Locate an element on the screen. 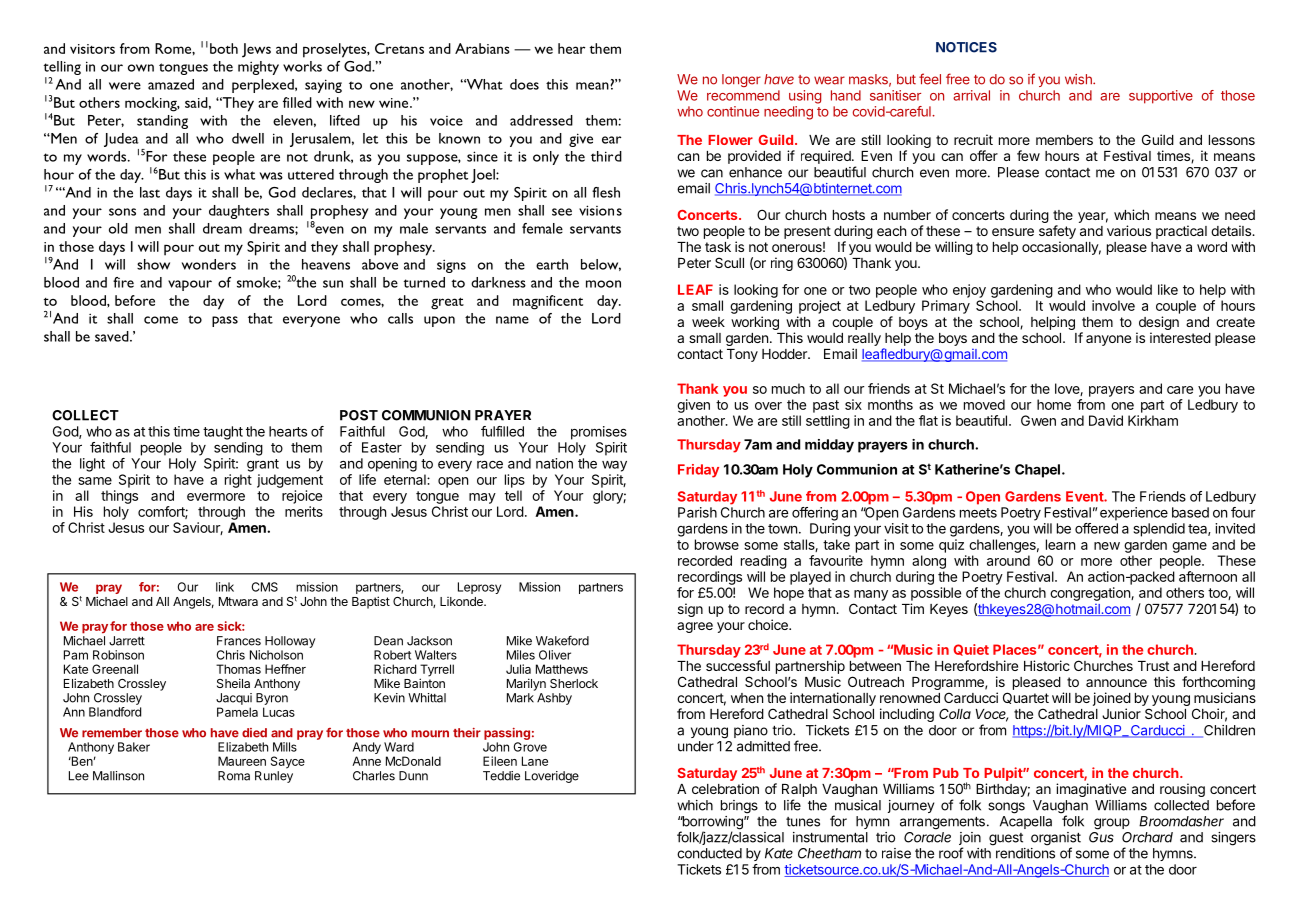 Image resolution: width=1308 pixels, height=924 pixels. conducted is located at coordinates (709, 853).
